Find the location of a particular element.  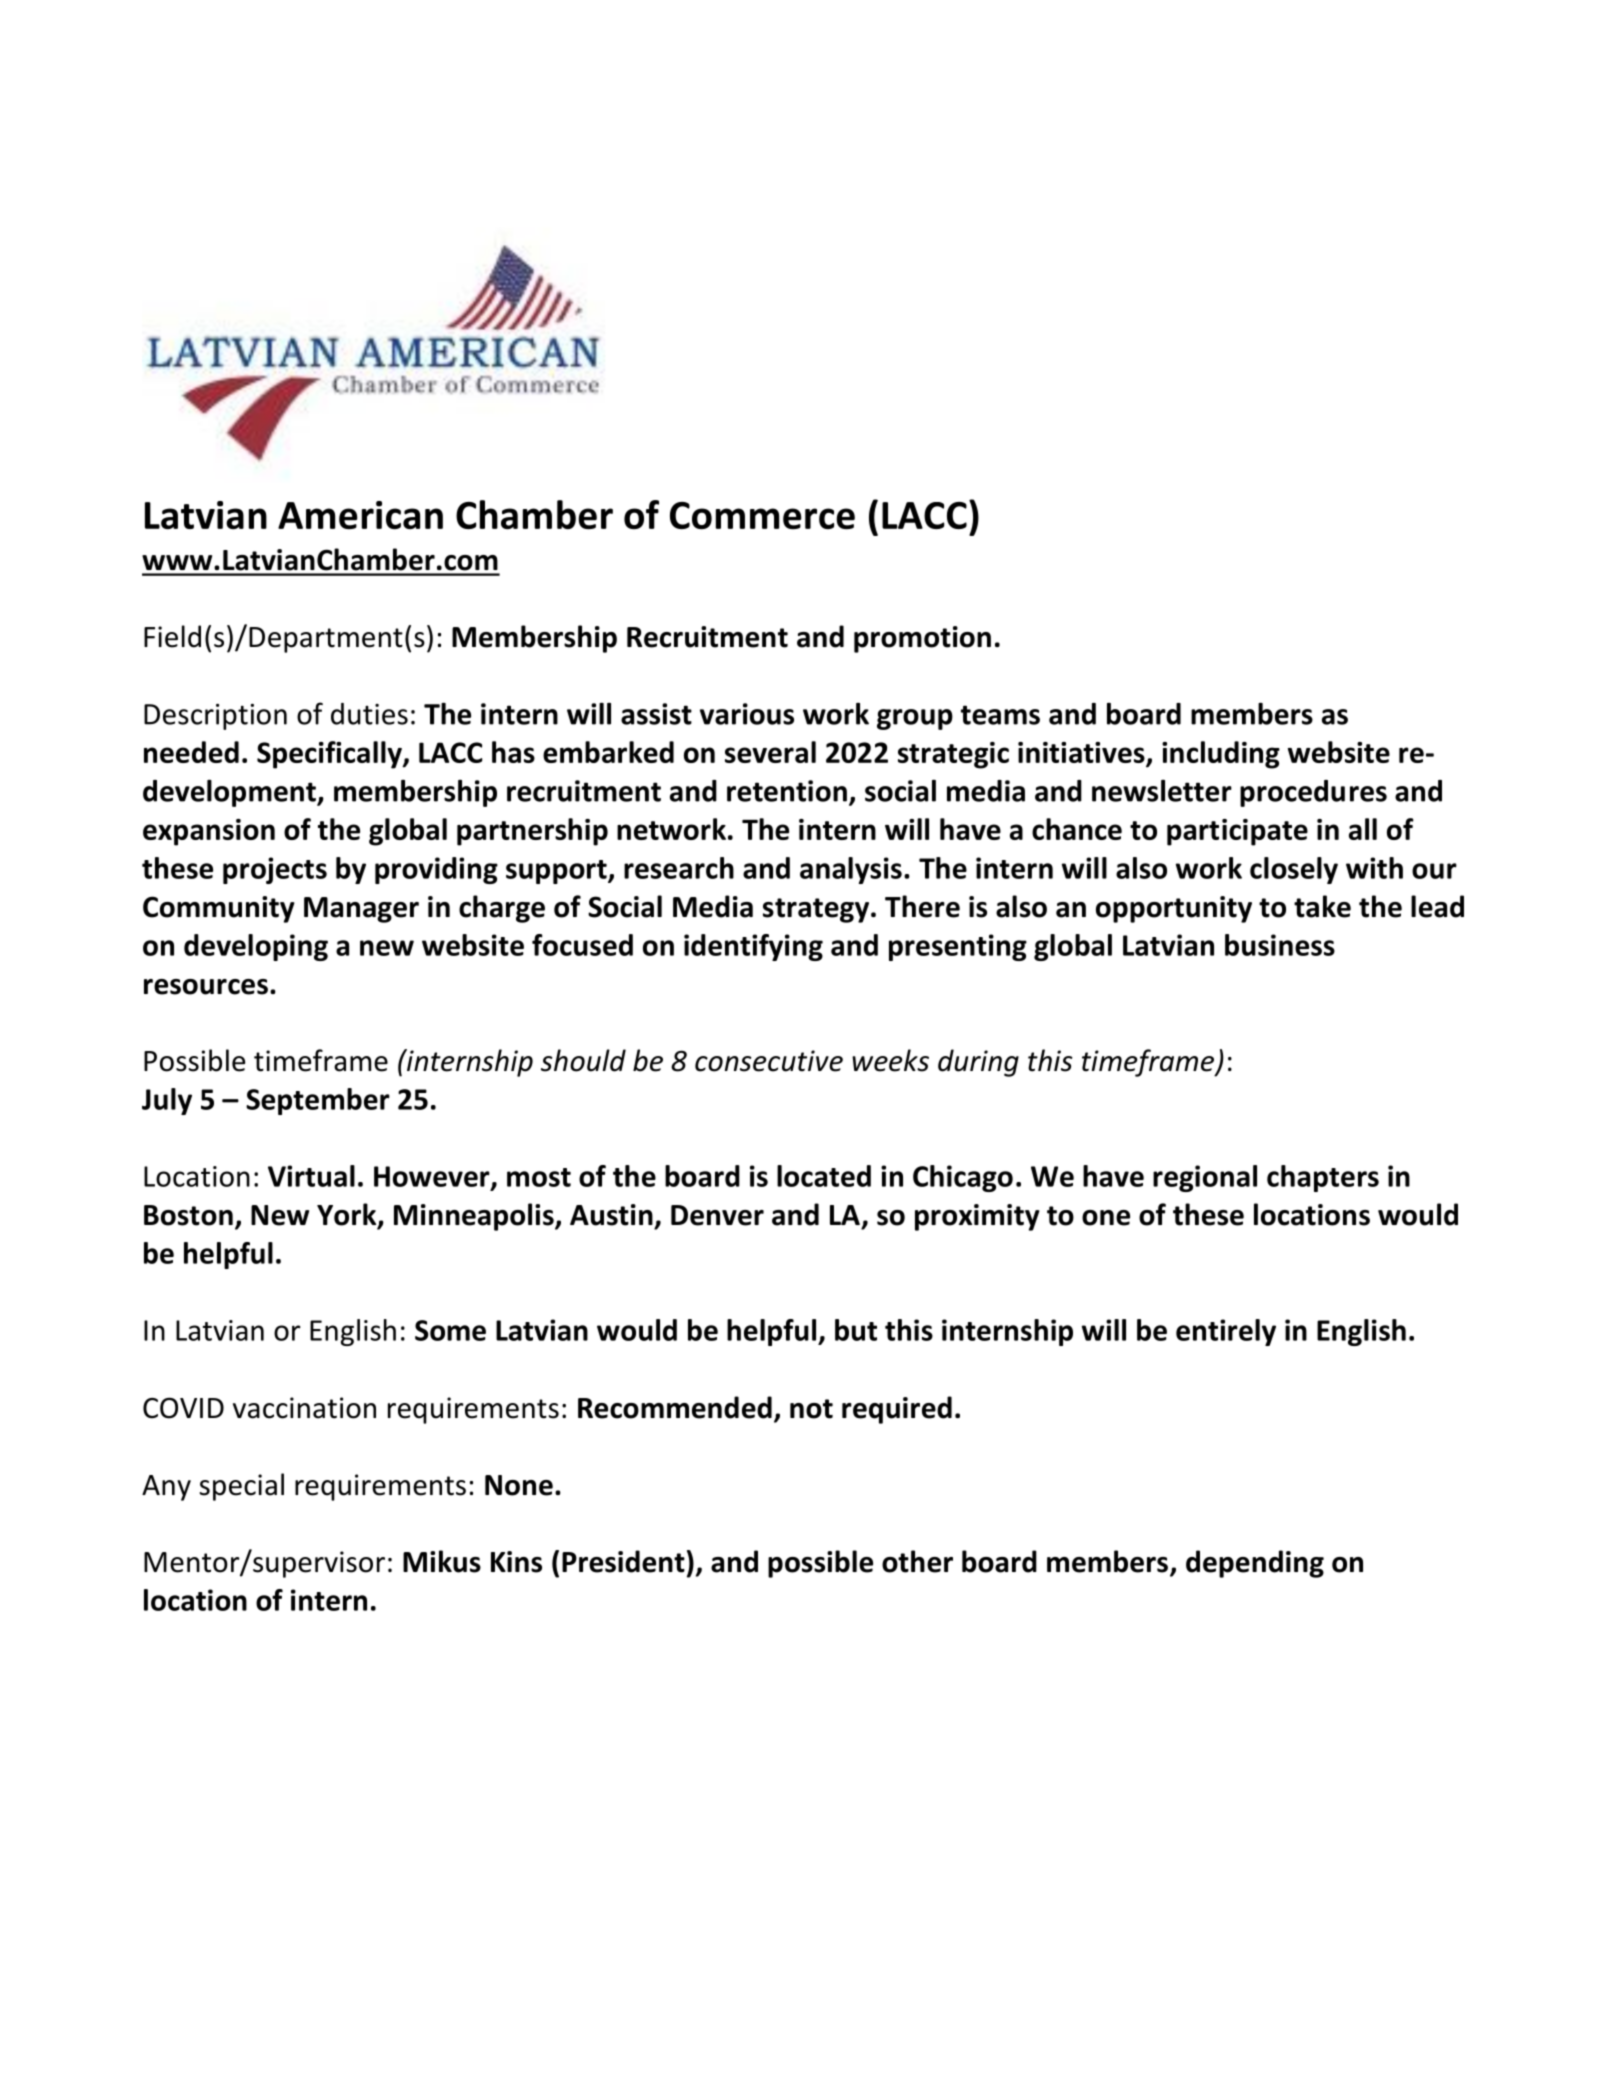

American is located at coordinates (360, 515).
